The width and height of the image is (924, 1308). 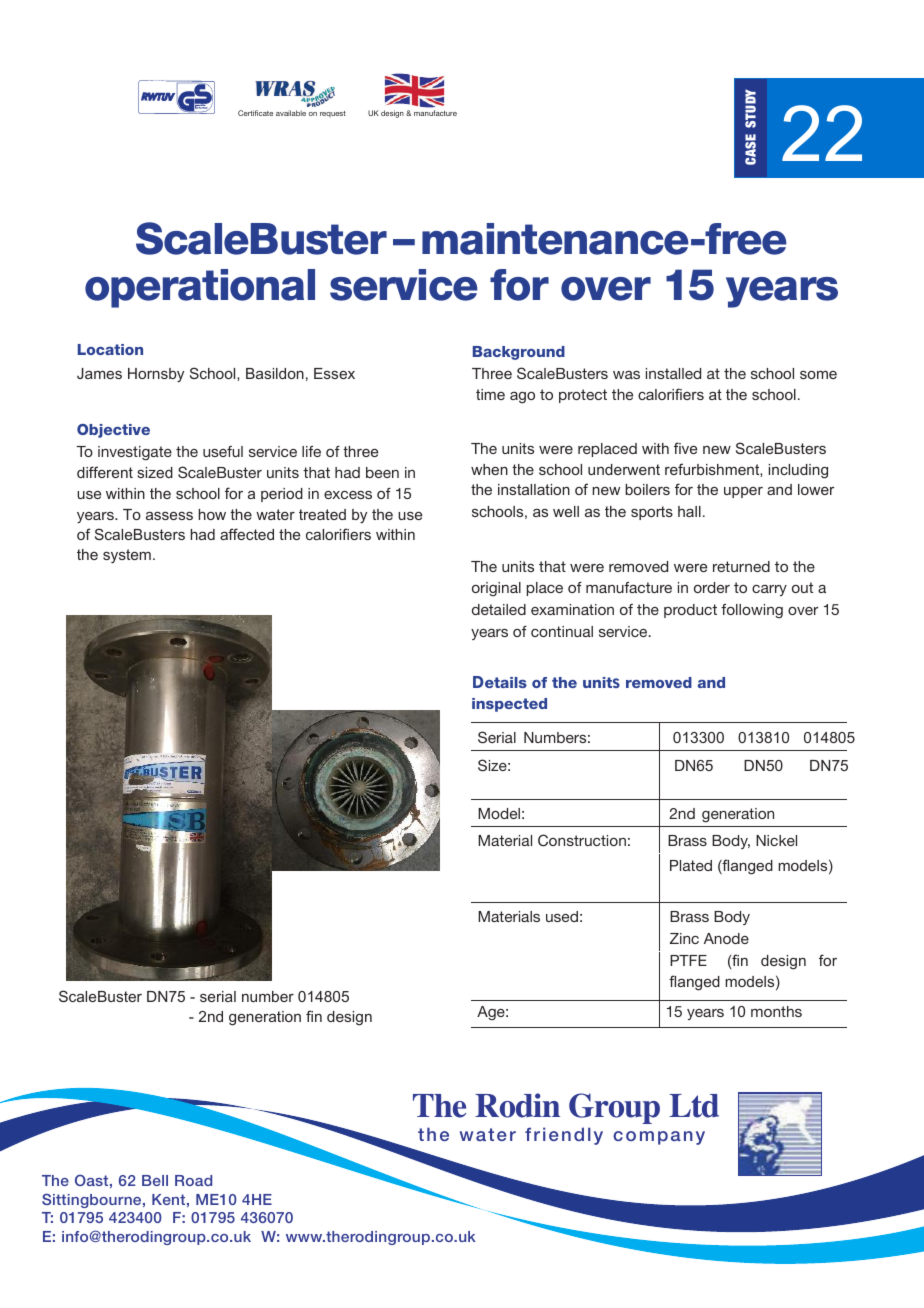 I want to click on Construction, so click(x=582, y=840).
